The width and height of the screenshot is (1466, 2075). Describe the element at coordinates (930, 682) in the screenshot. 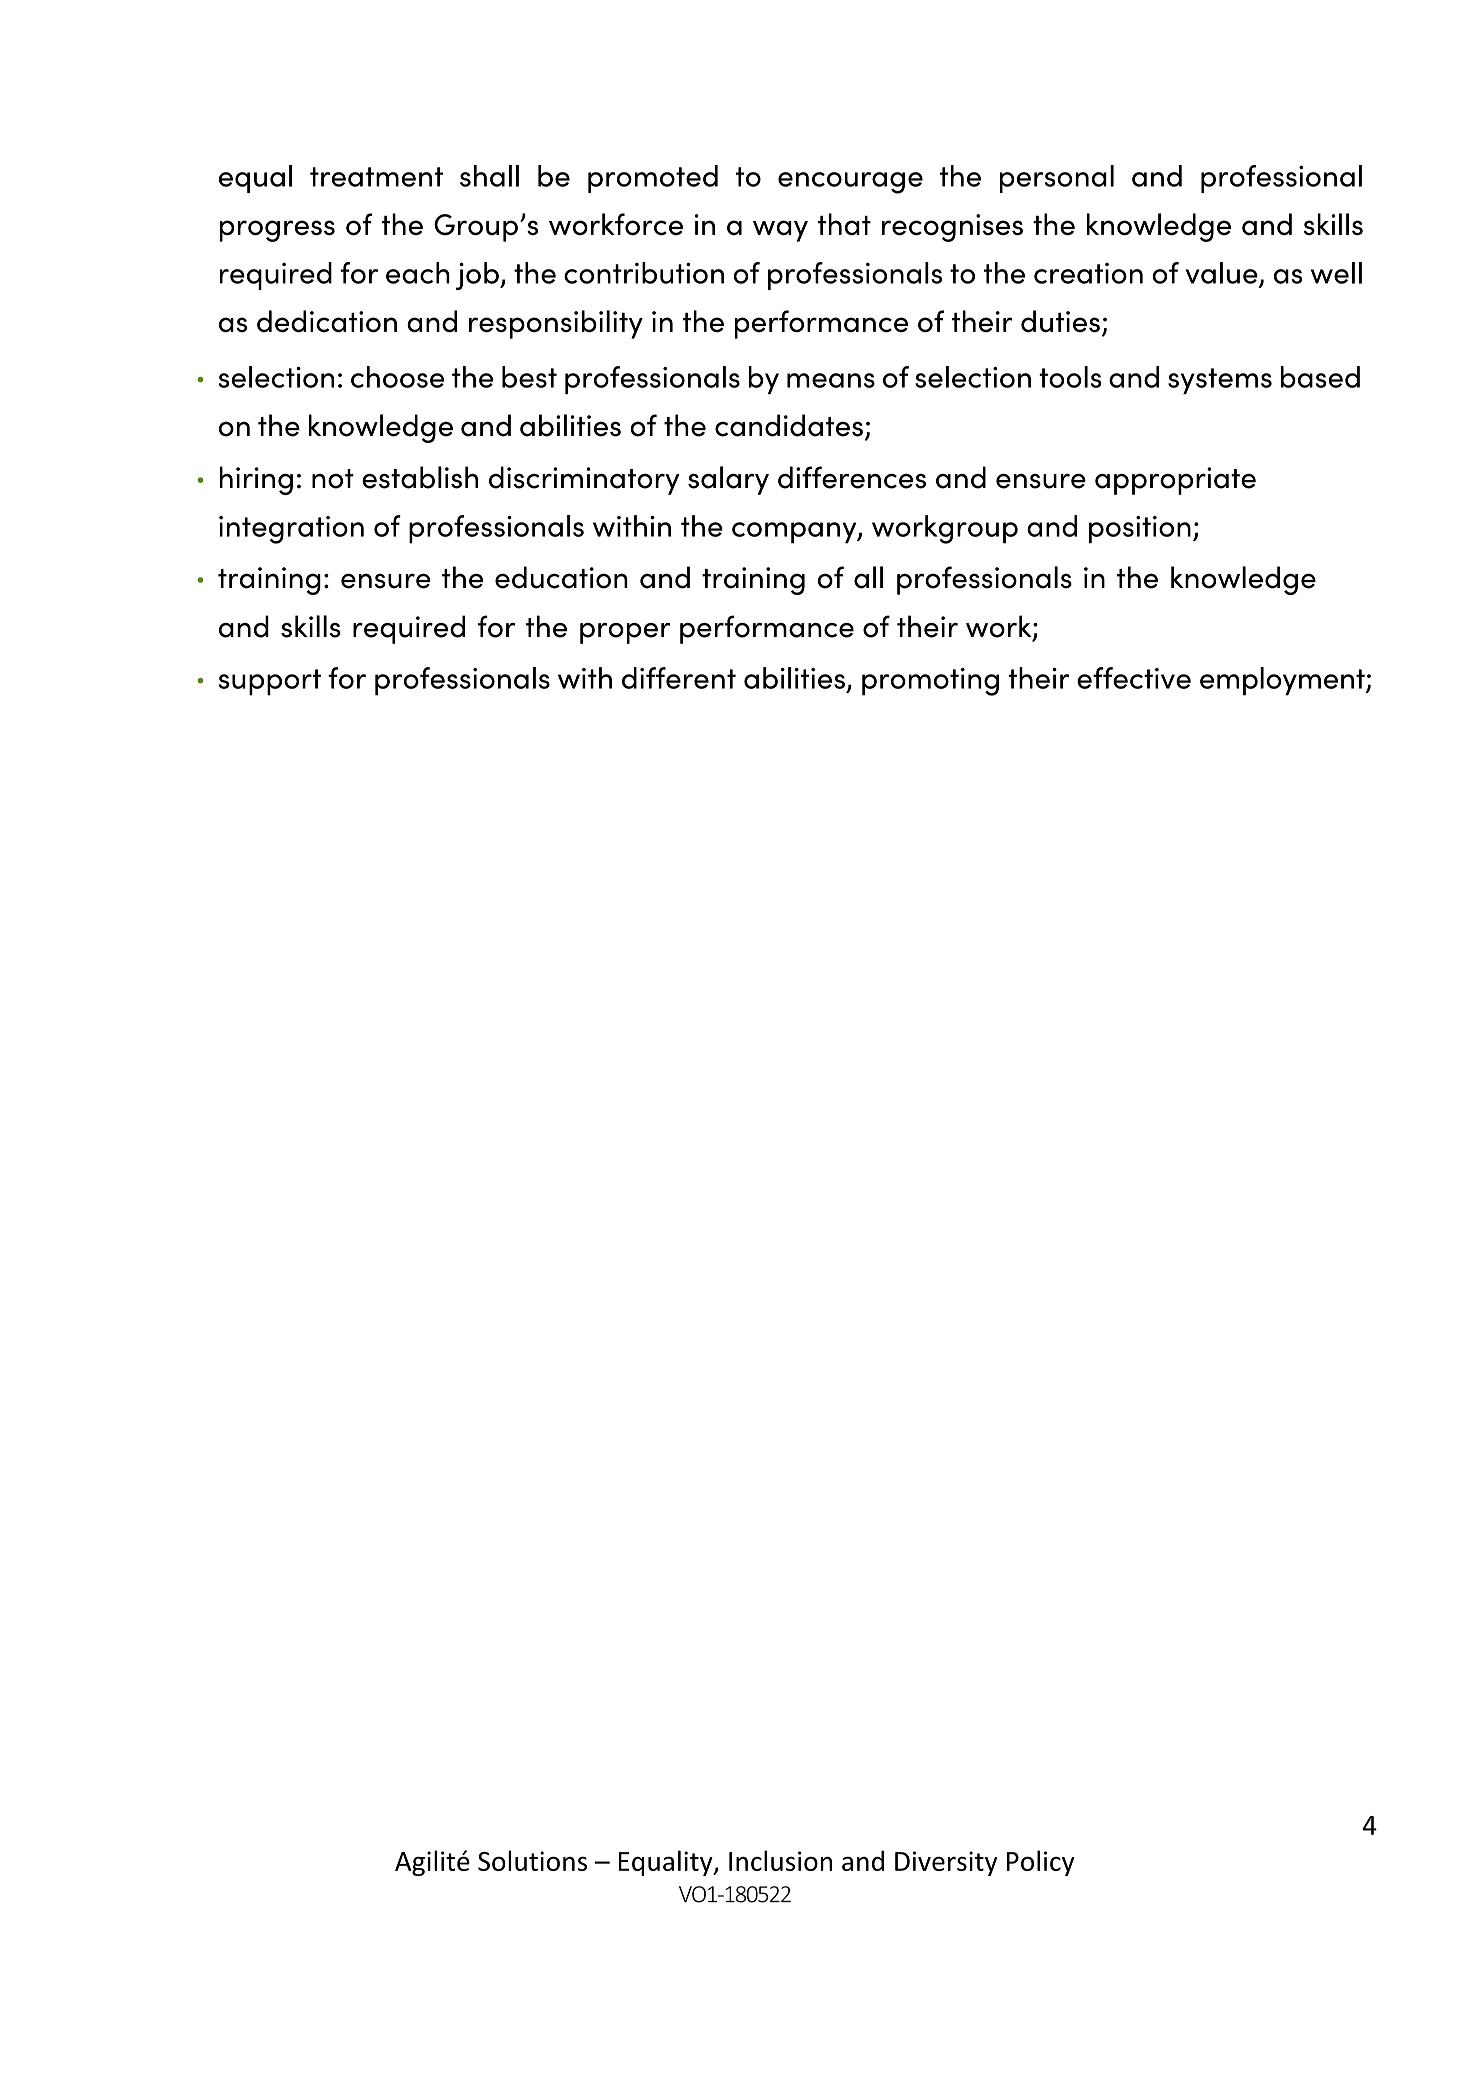

I see `promoting` at that location.
